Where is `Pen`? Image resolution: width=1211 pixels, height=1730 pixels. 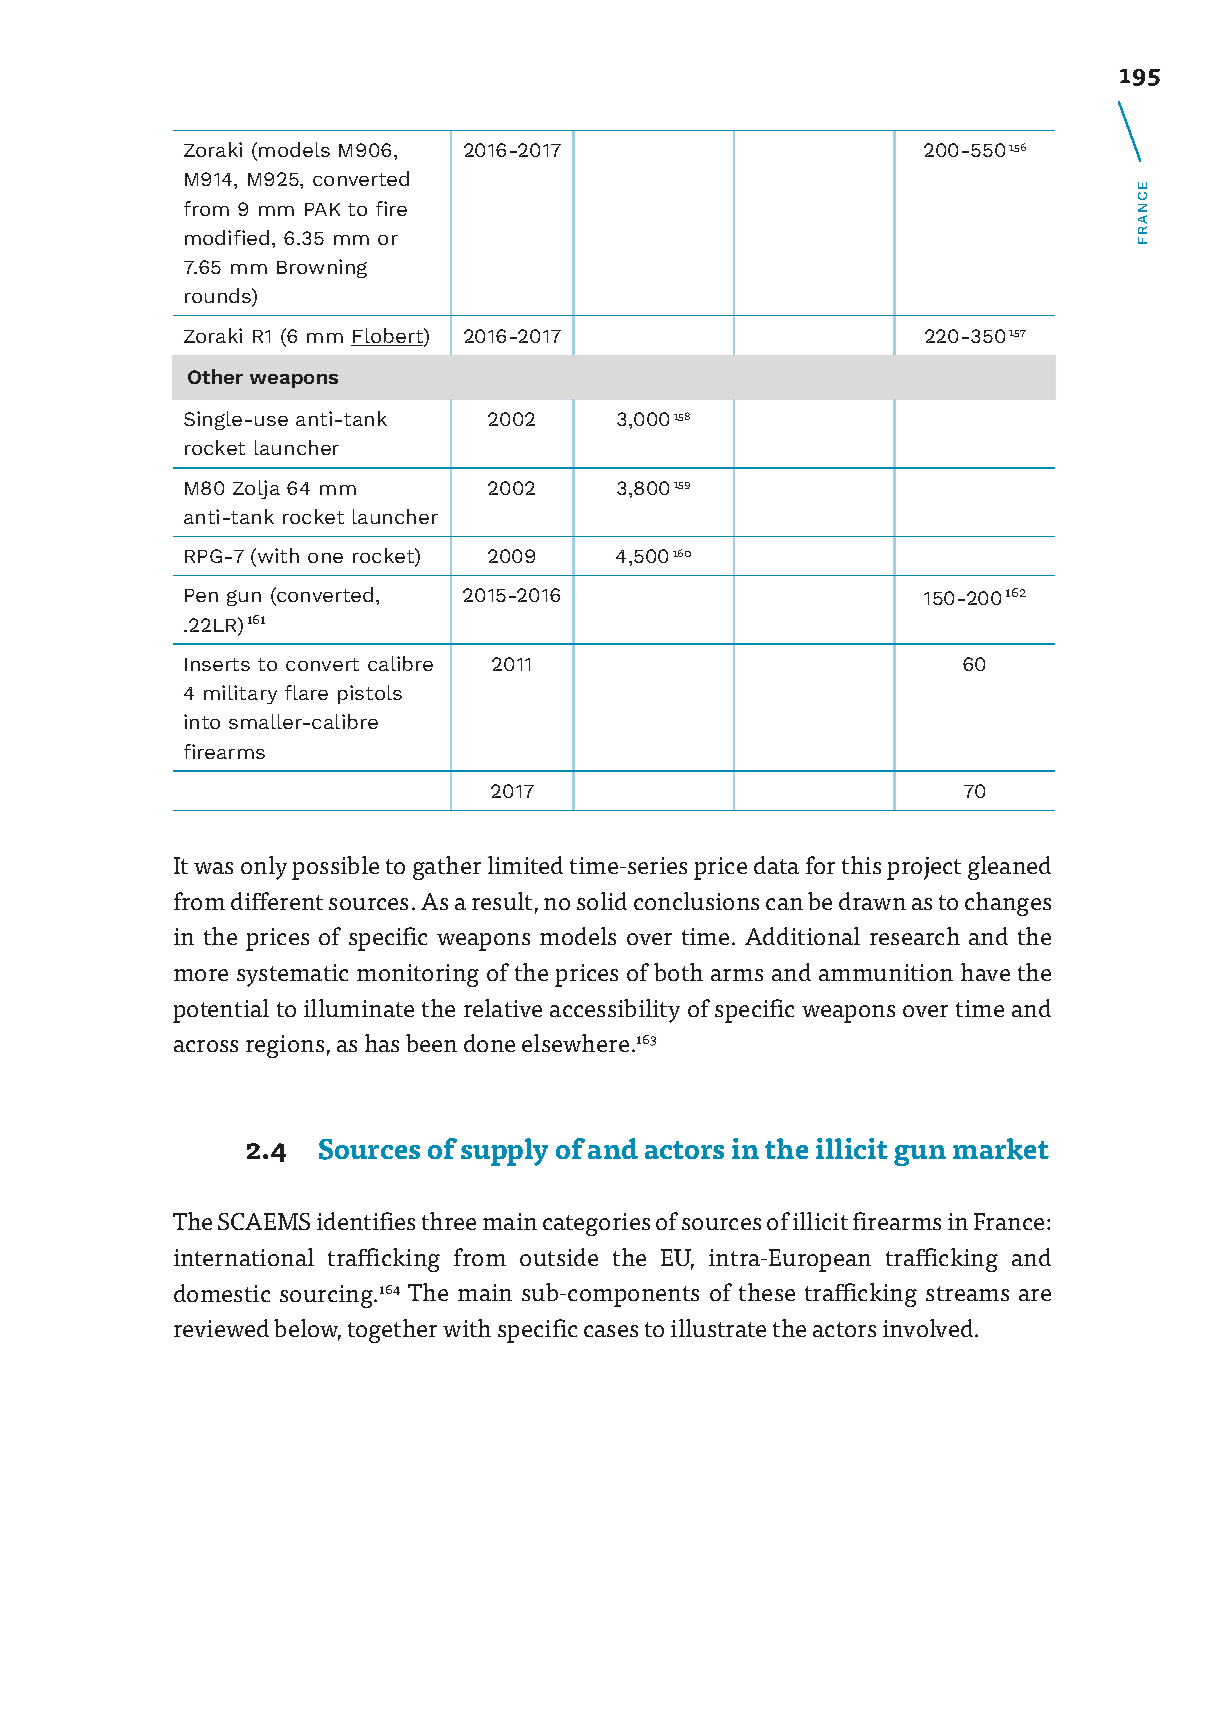
Pen is located at coordinates (201, 595).
